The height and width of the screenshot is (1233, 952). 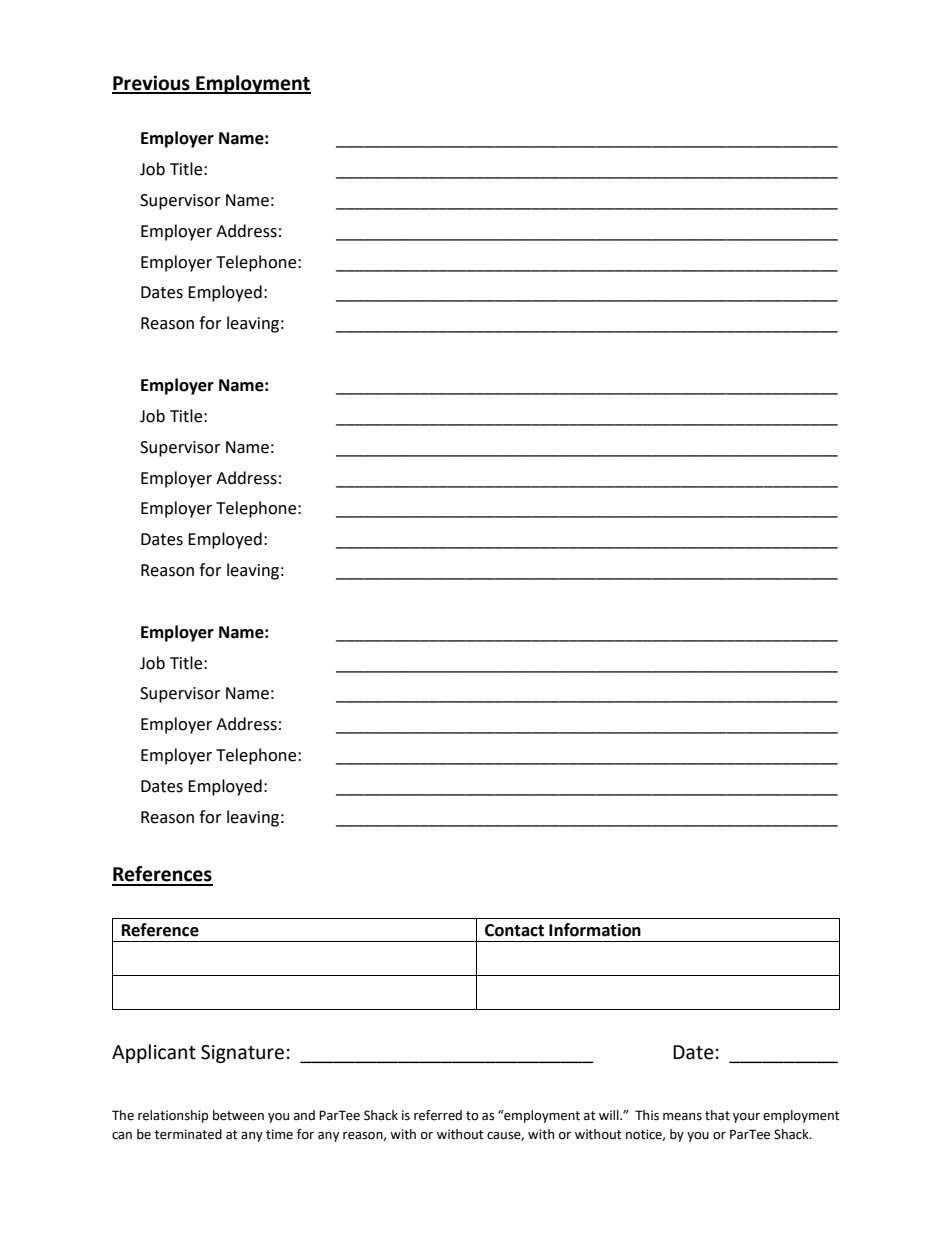 What do you see at coordinates (610, 1115) in the screenshot?
I see `will` at bounding box center [610, 1115].
